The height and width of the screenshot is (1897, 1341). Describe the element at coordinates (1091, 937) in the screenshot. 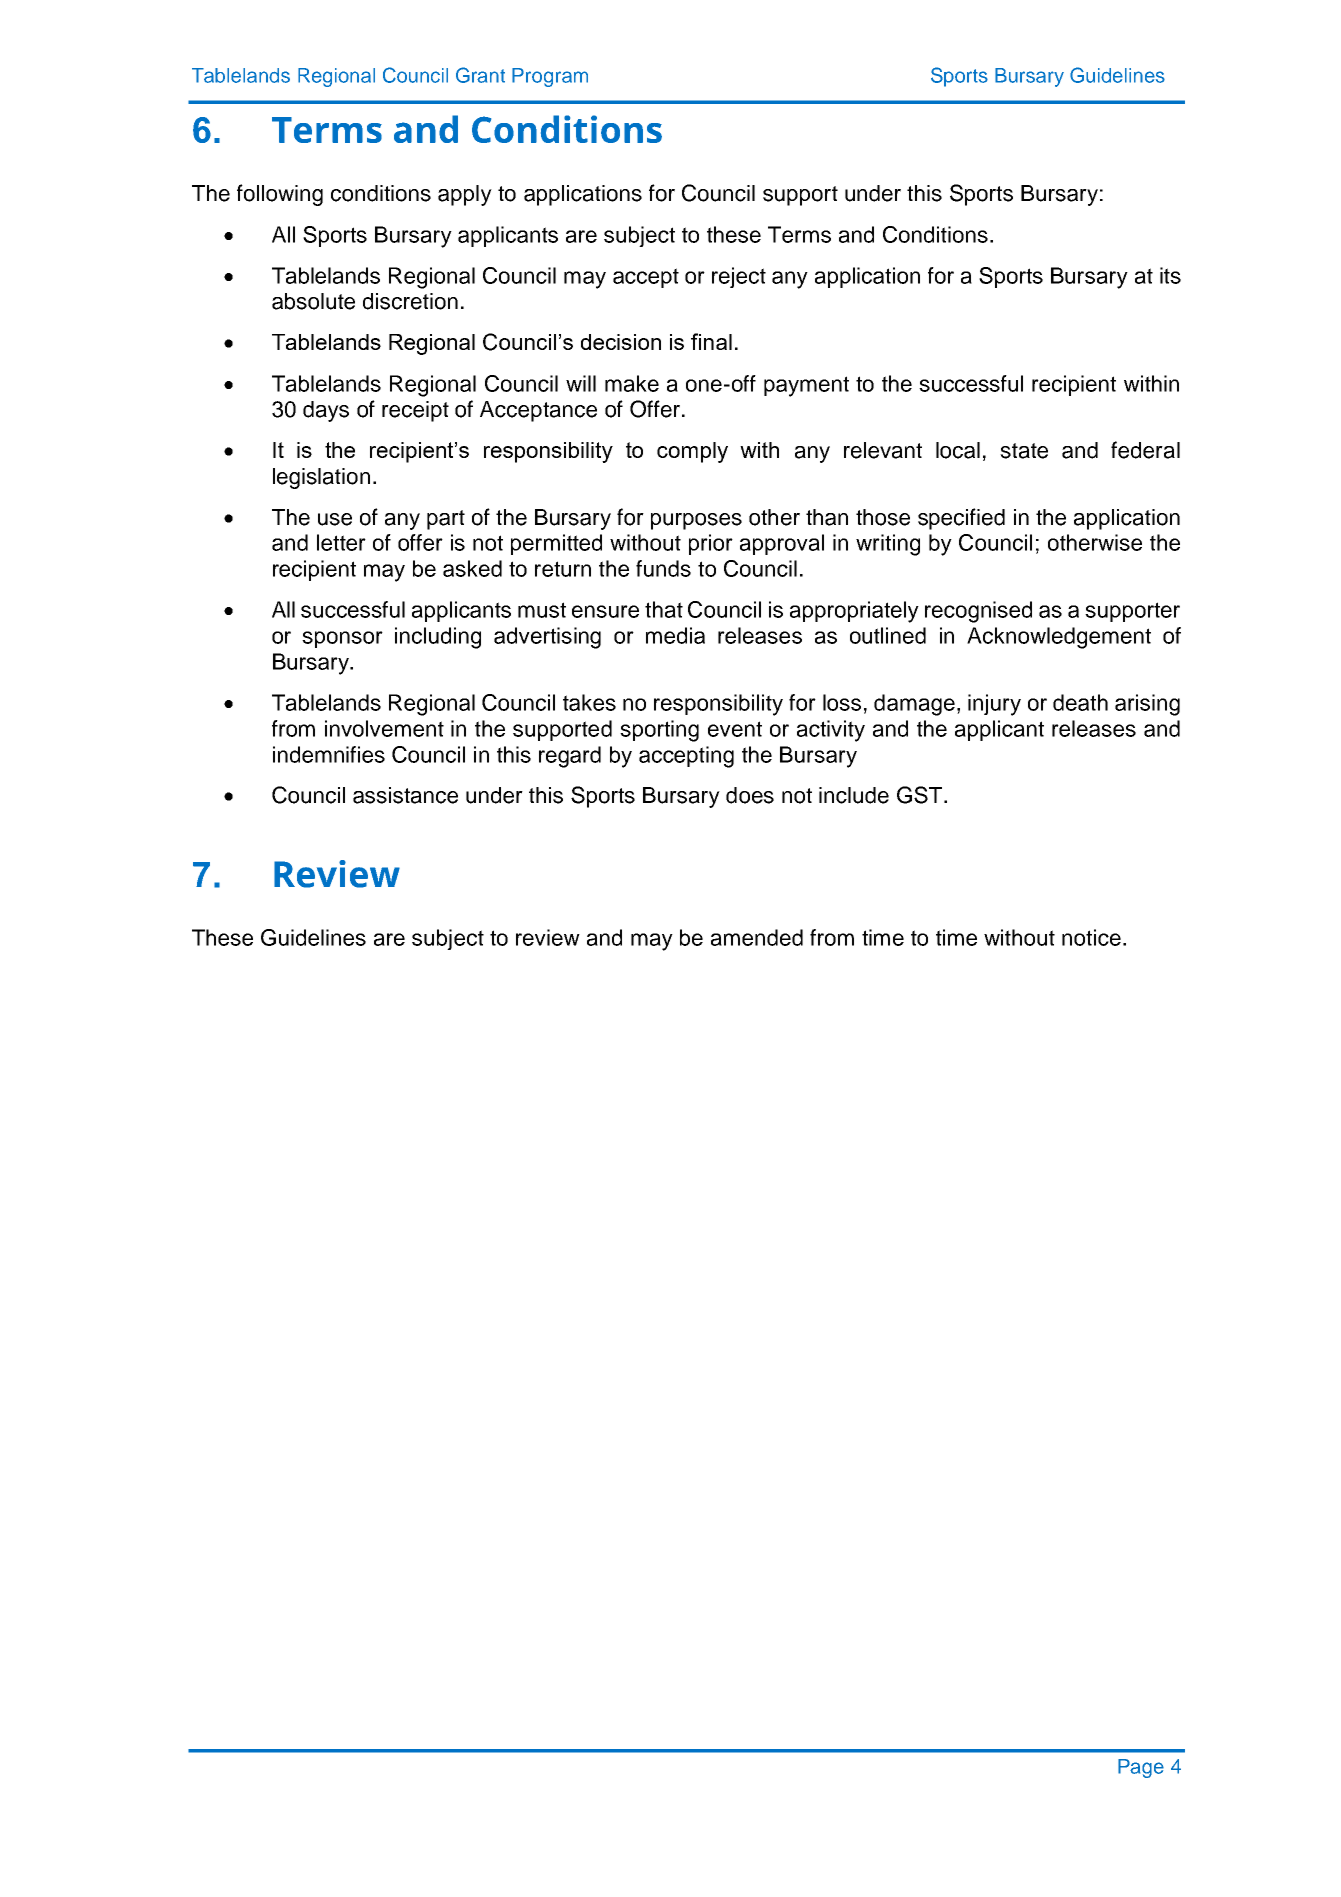

I see `notice` at that location.
